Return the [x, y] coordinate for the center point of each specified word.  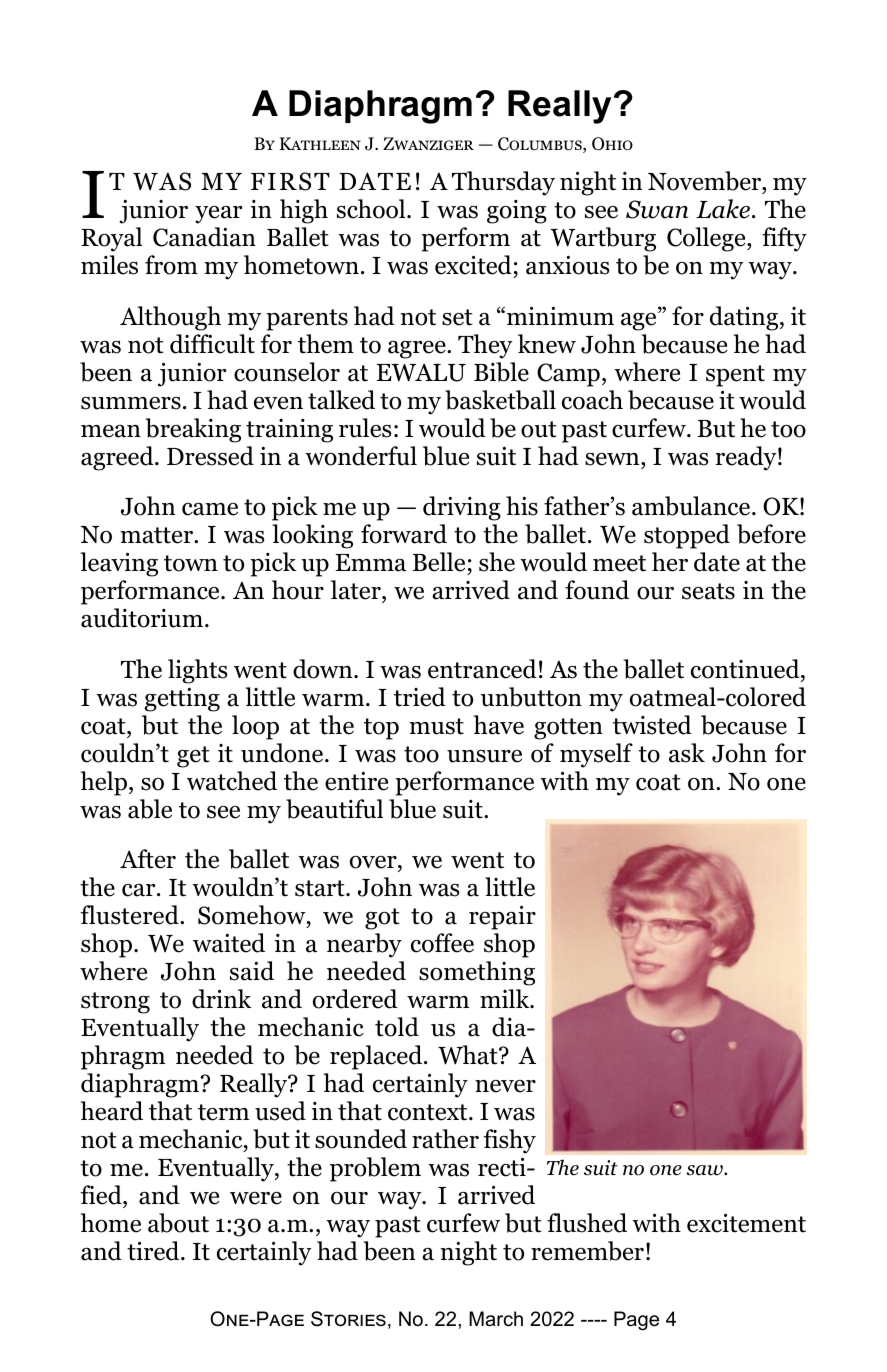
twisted [652, 725]
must [436, 726]
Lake [723, 209]
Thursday [503, 183]
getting [182, 699]
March [496, 1319]
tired [154, 1251]
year [218, 215]
